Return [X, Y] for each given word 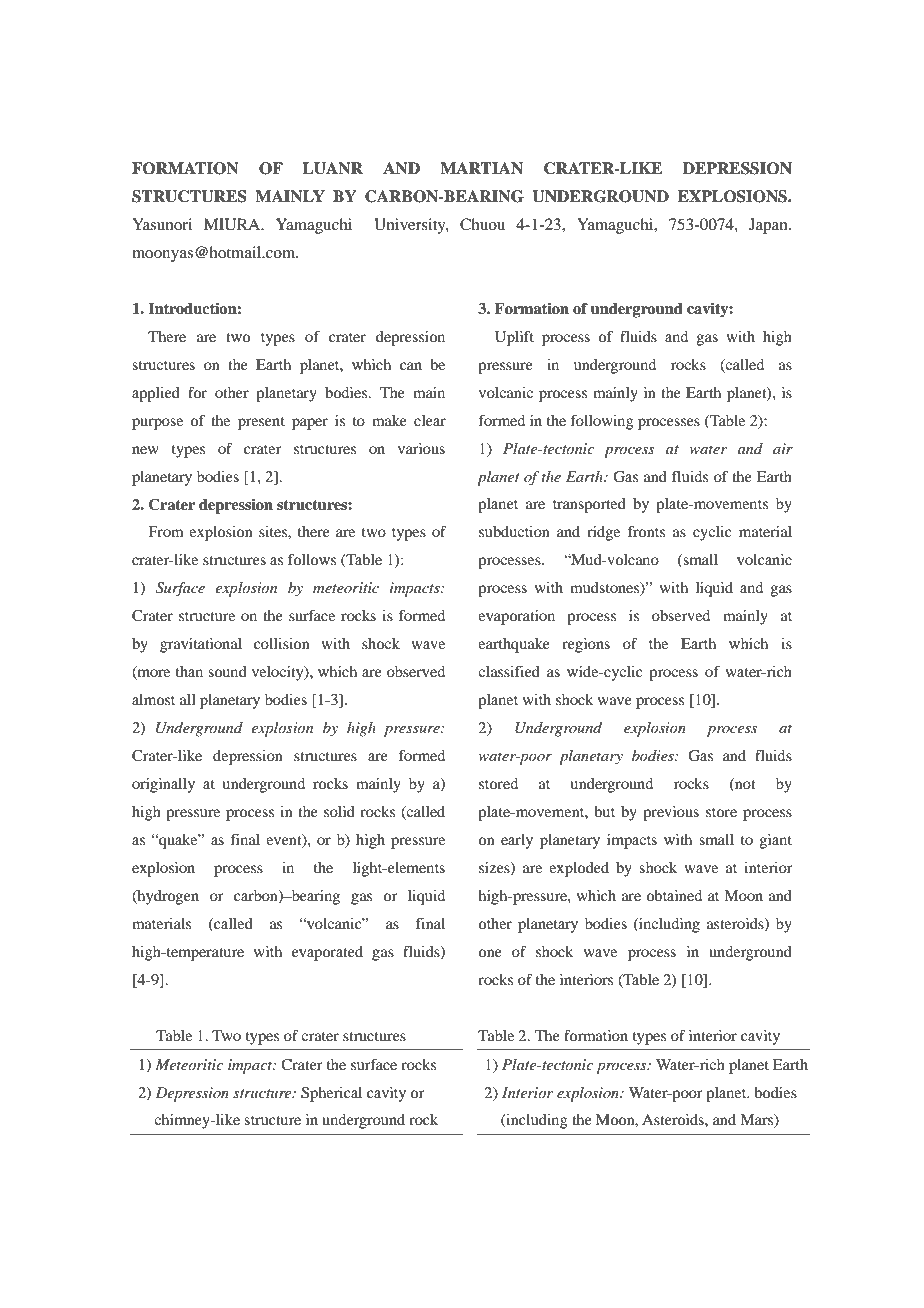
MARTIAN [481, 168]
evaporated [327, 953]
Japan [769, 226]
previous [671, 813]
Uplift [514, 338]
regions [586, 645]
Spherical [331, 1094]
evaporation [516, 617]
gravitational [201, 645]
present [261, 423]
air [783, 448]
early [517, 841]
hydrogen [167, 897]
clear [430, 420]
